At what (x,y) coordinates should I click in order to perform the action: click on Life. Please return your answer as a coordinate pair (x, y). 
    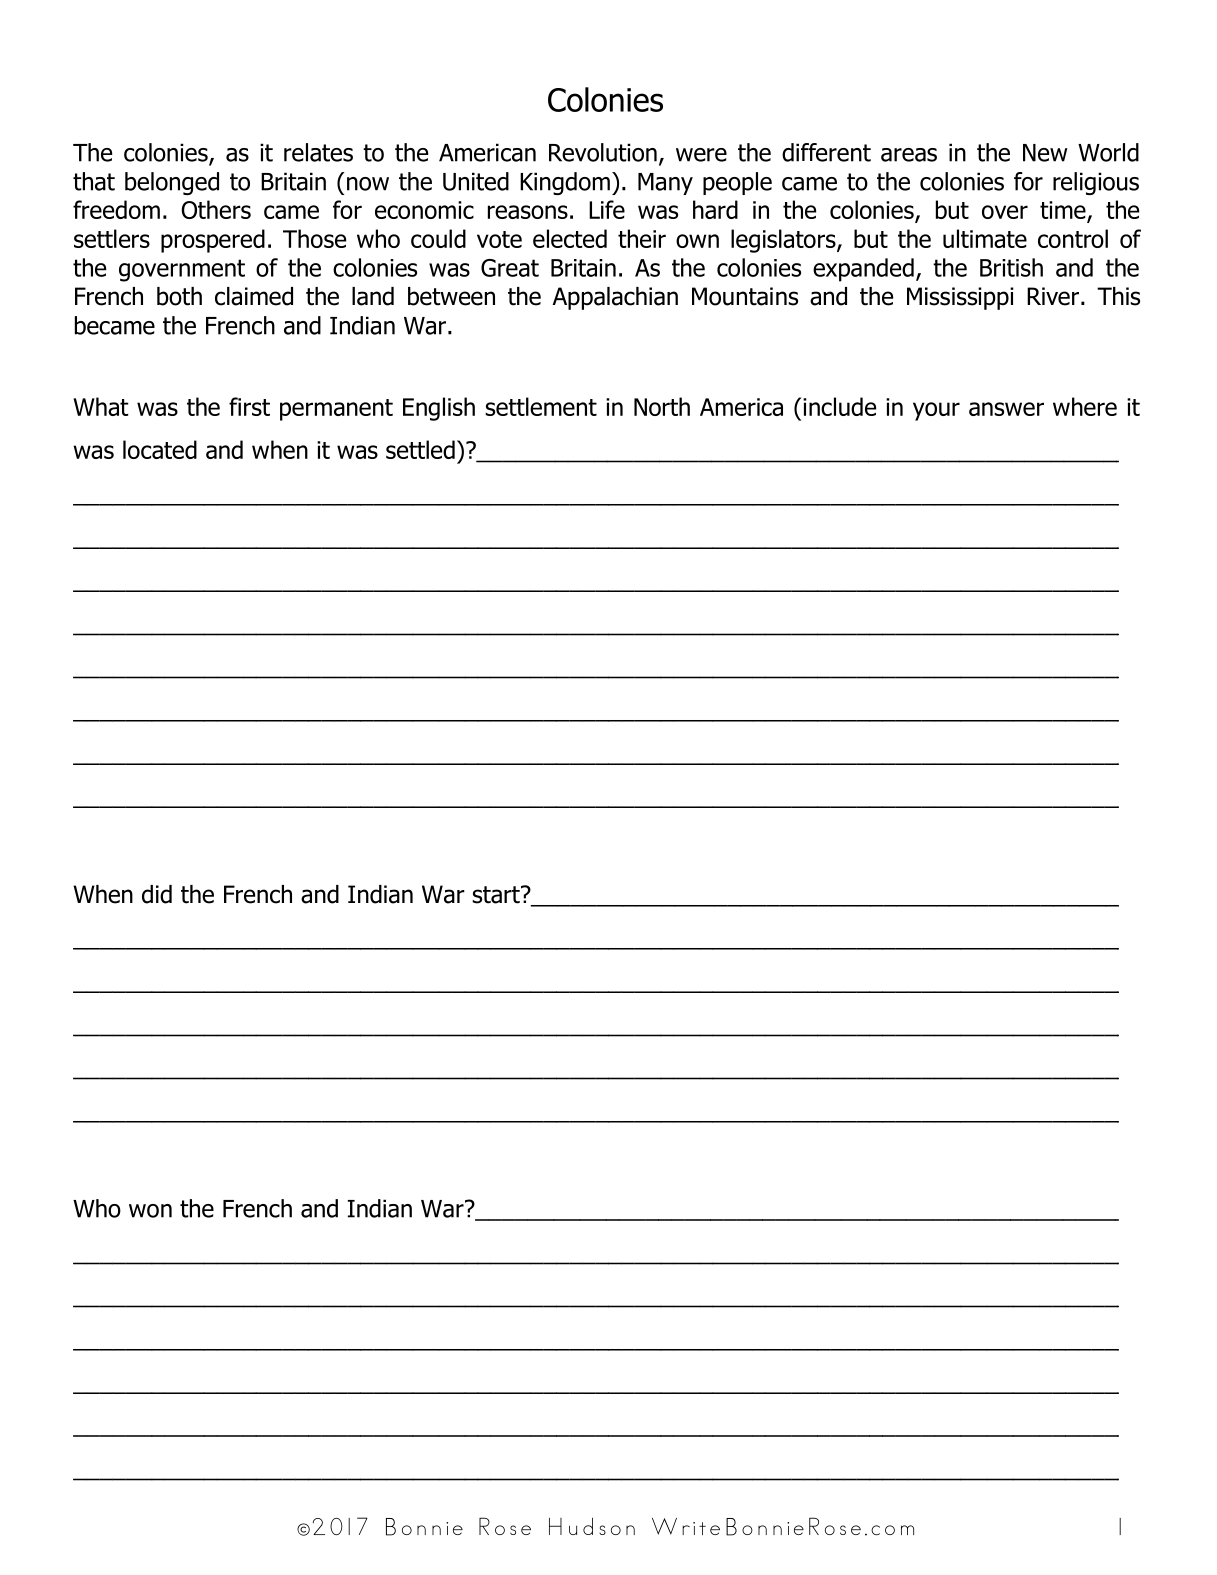
    Looking at the image, I should click on (607, 209).
